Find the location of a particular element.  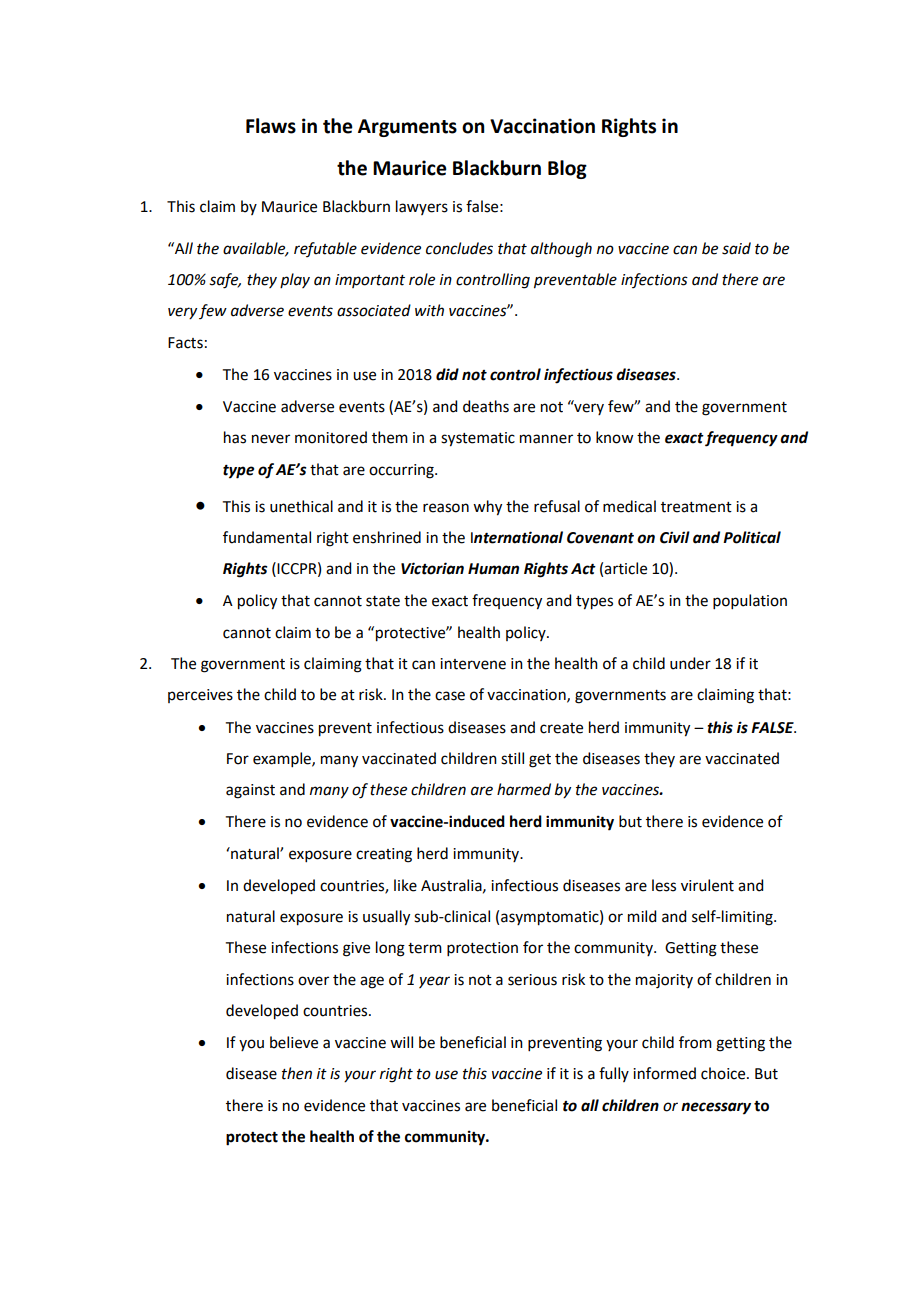

against is located at coordinates (250, 791).
